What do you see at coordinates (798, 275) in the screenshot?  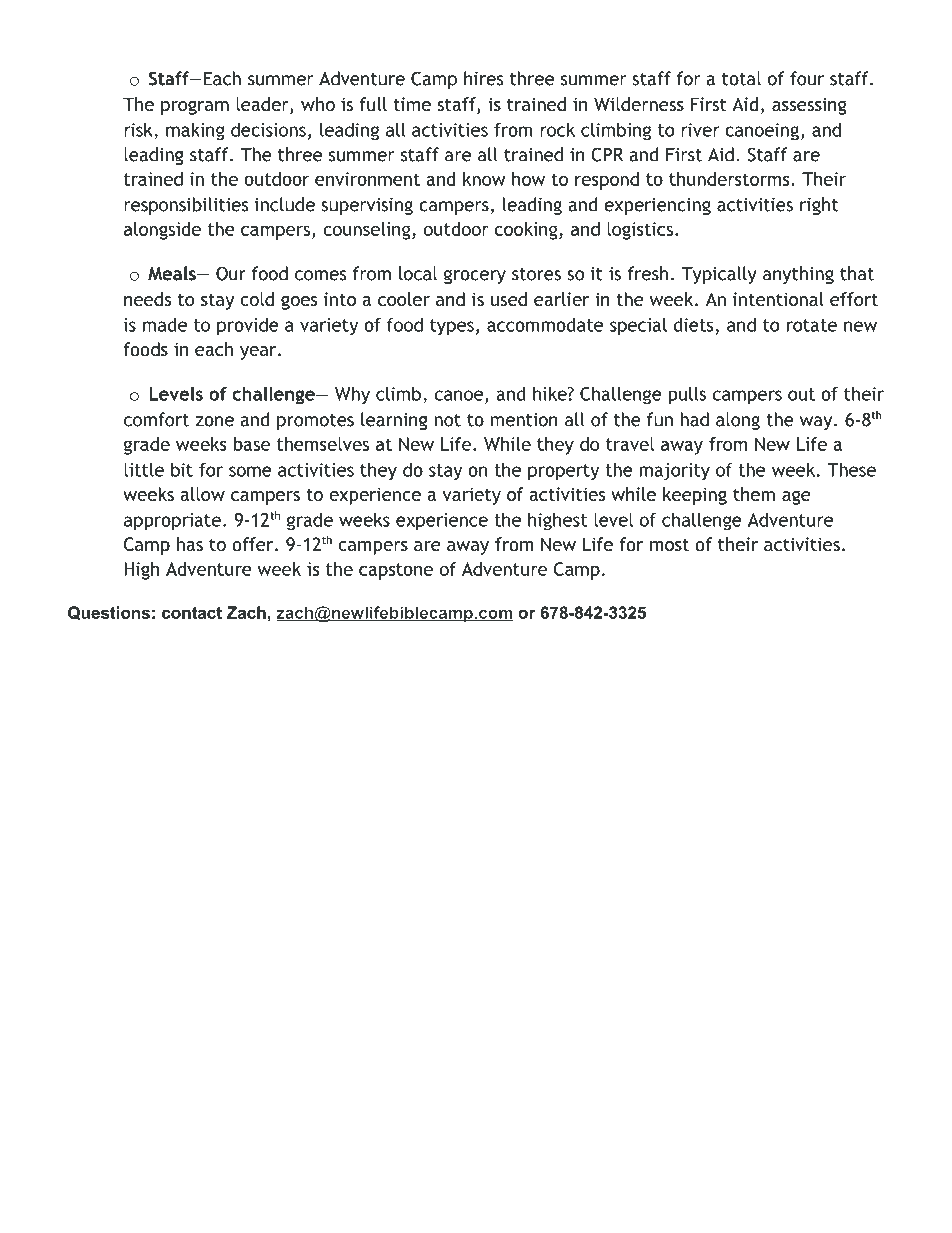 I see `anything` at bounding box center [798, 275].
